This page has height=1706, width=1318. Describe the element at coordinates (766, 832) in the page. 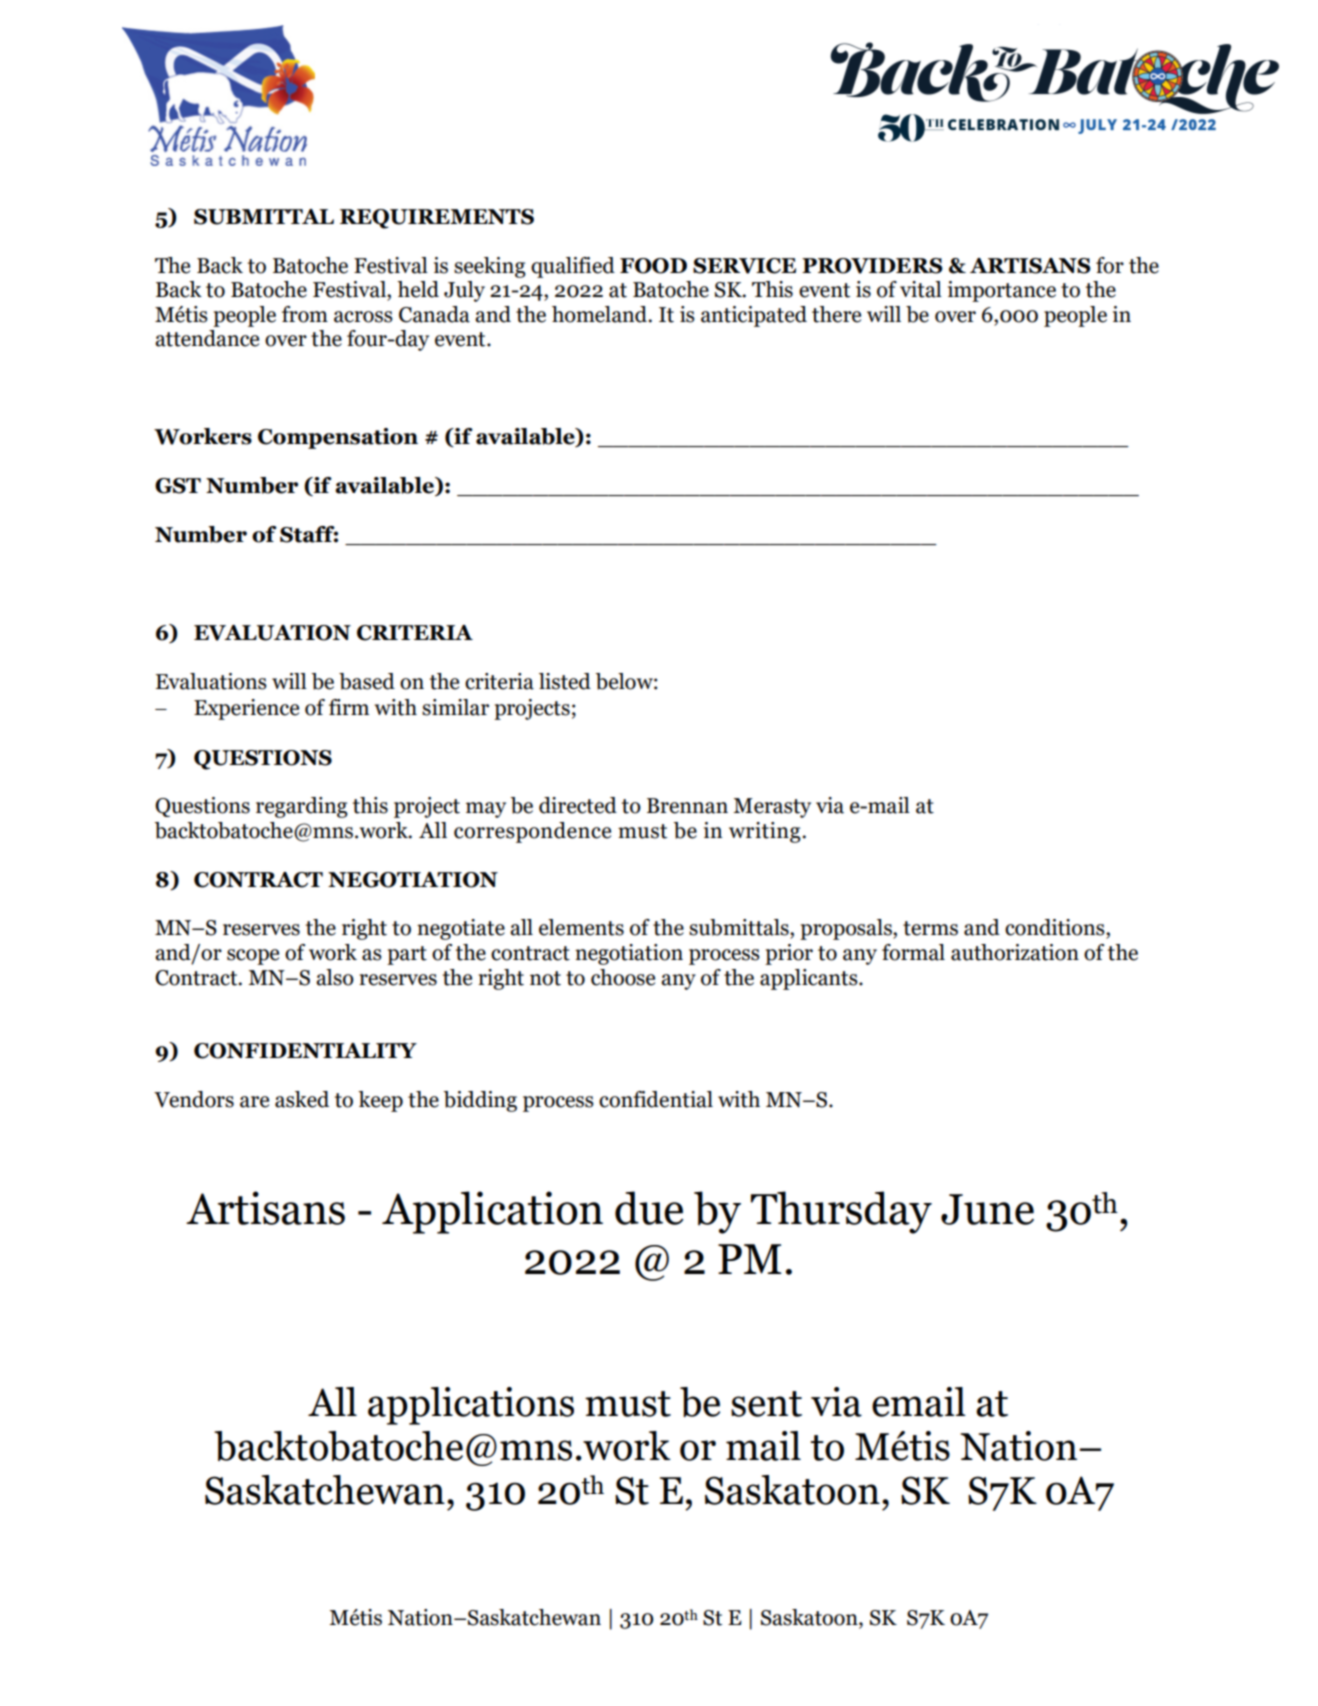

I see `writing` at that location.
